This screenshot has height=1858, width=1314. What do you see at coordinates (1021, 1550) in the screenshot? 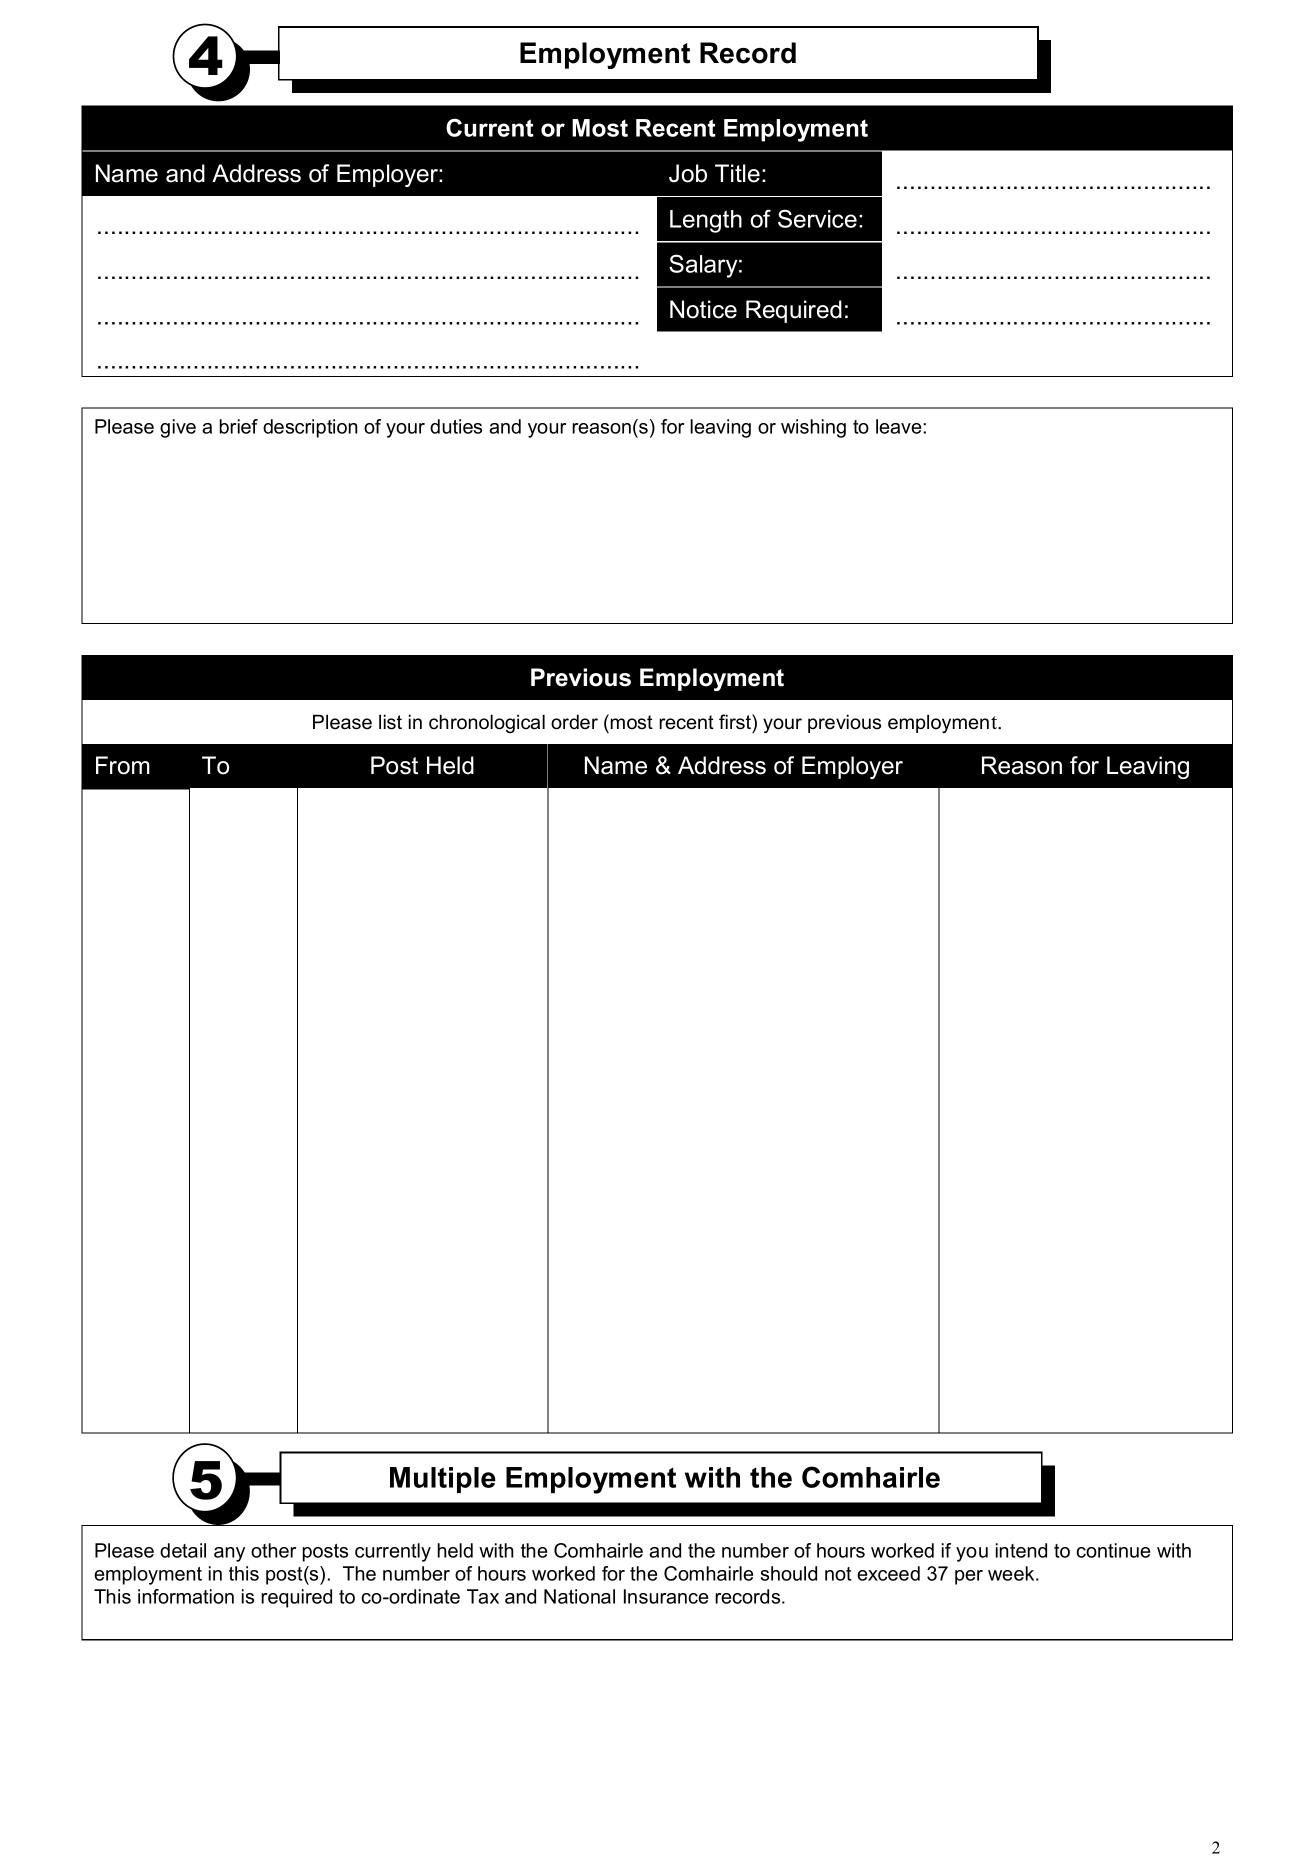
I see `intend` at bounding box center [1021, 1550].
